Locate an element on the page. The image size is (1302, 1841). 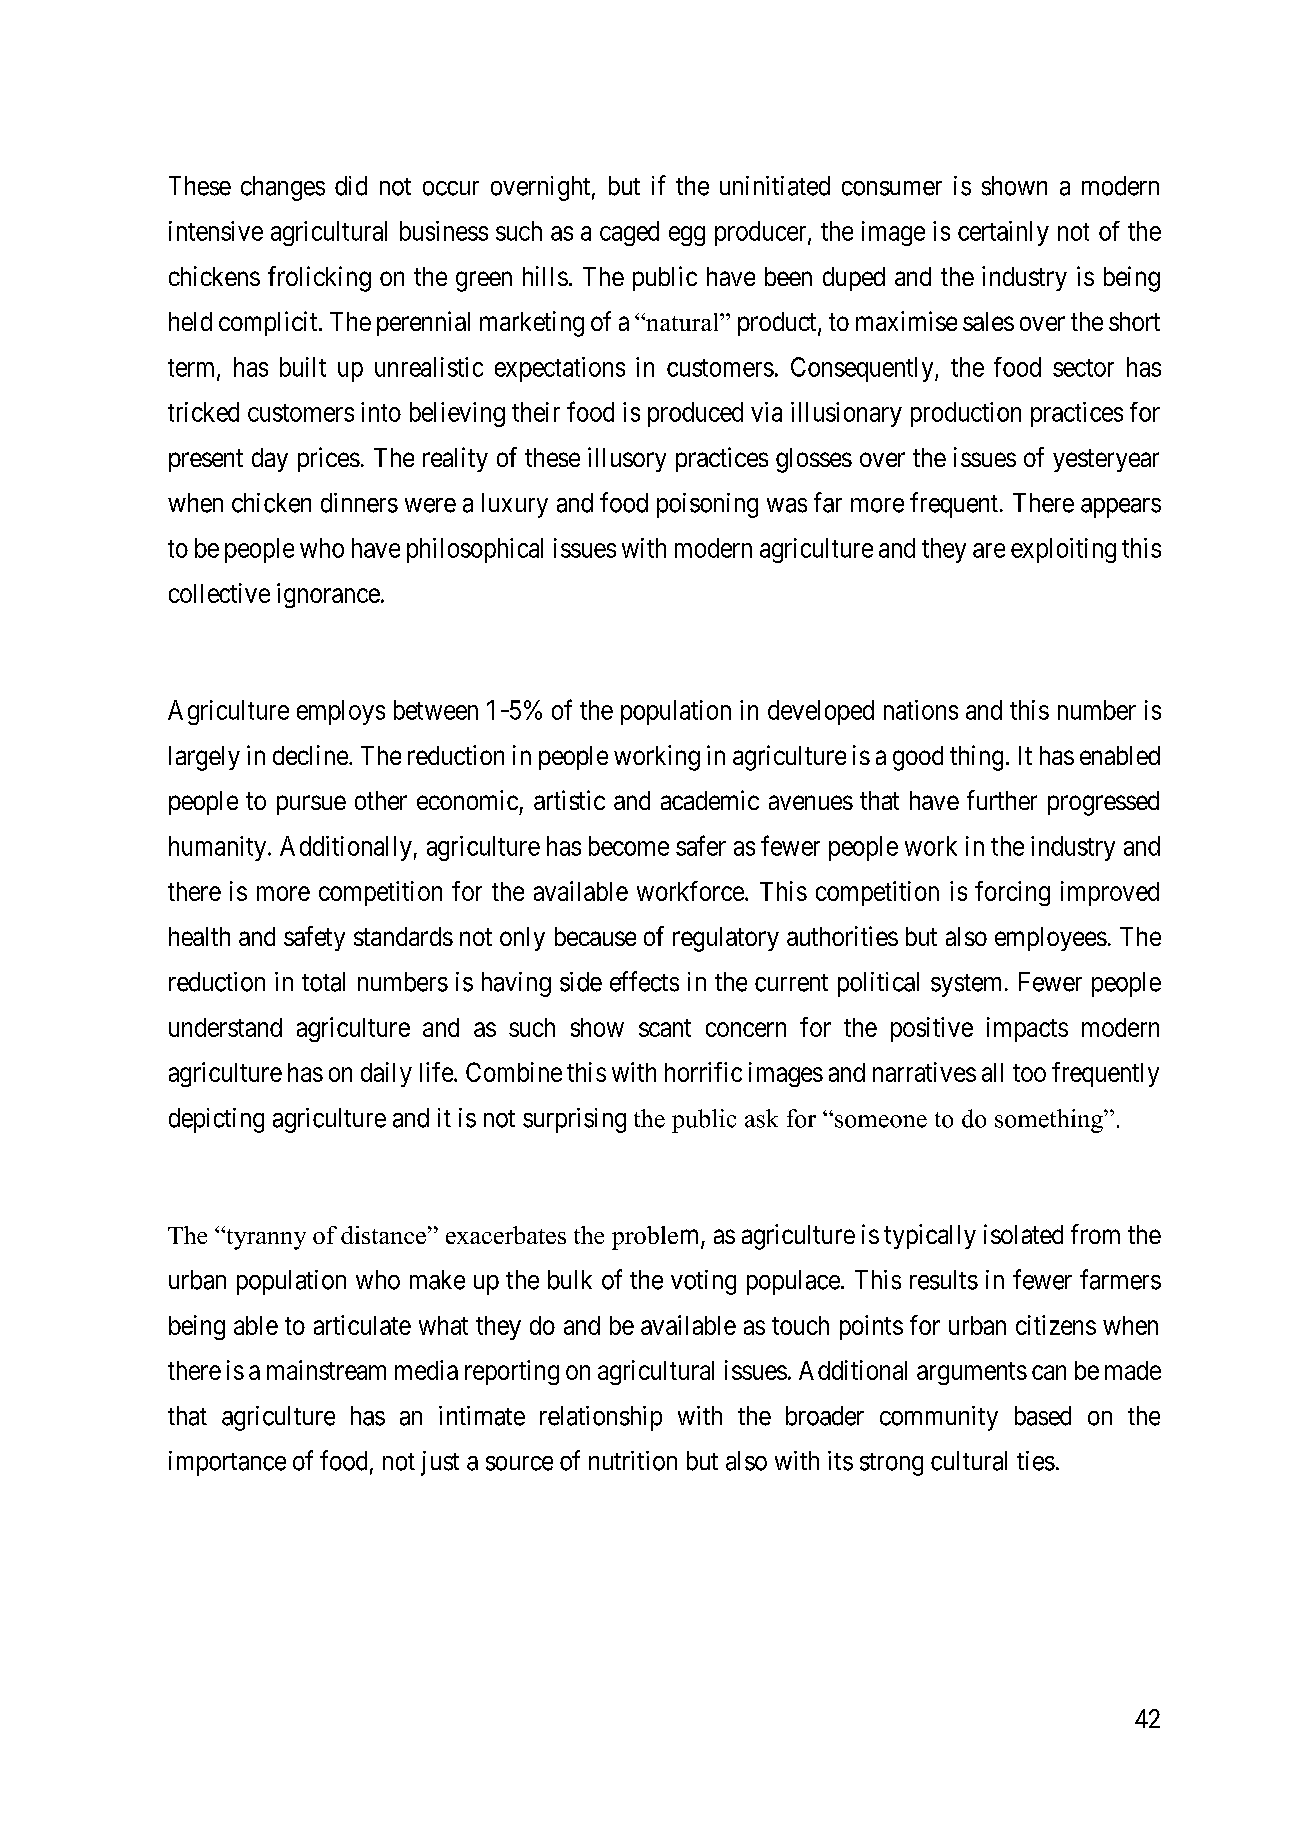
nations is located at coordinates (921, 710).
